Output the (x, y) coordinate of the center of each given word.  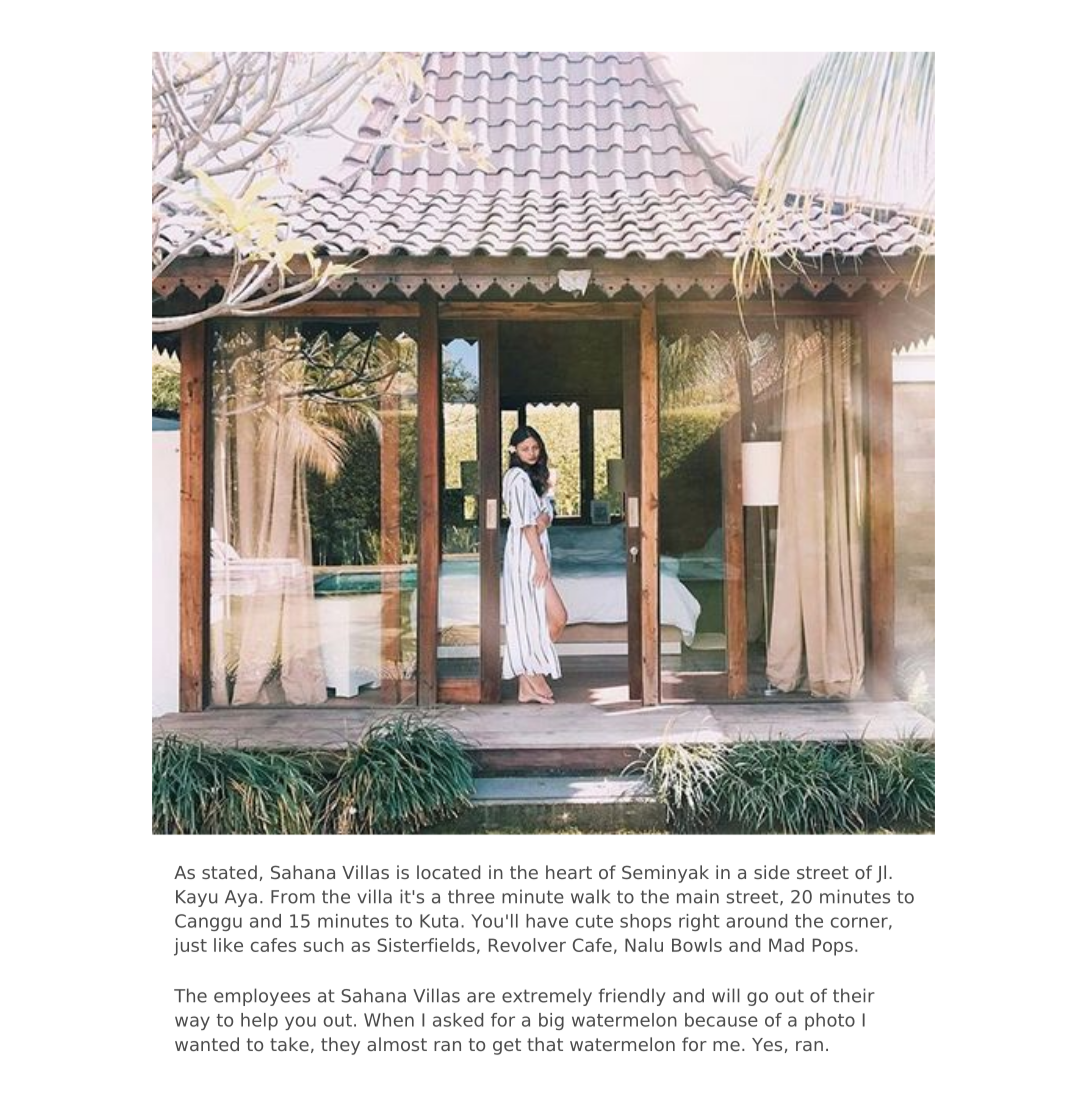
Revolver (527, 945)
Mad (786, 945)
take (289, 1044)
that (545, 1044)
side (772, 872)
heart (569, 872)
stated (229, 872)
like (228, 945)
